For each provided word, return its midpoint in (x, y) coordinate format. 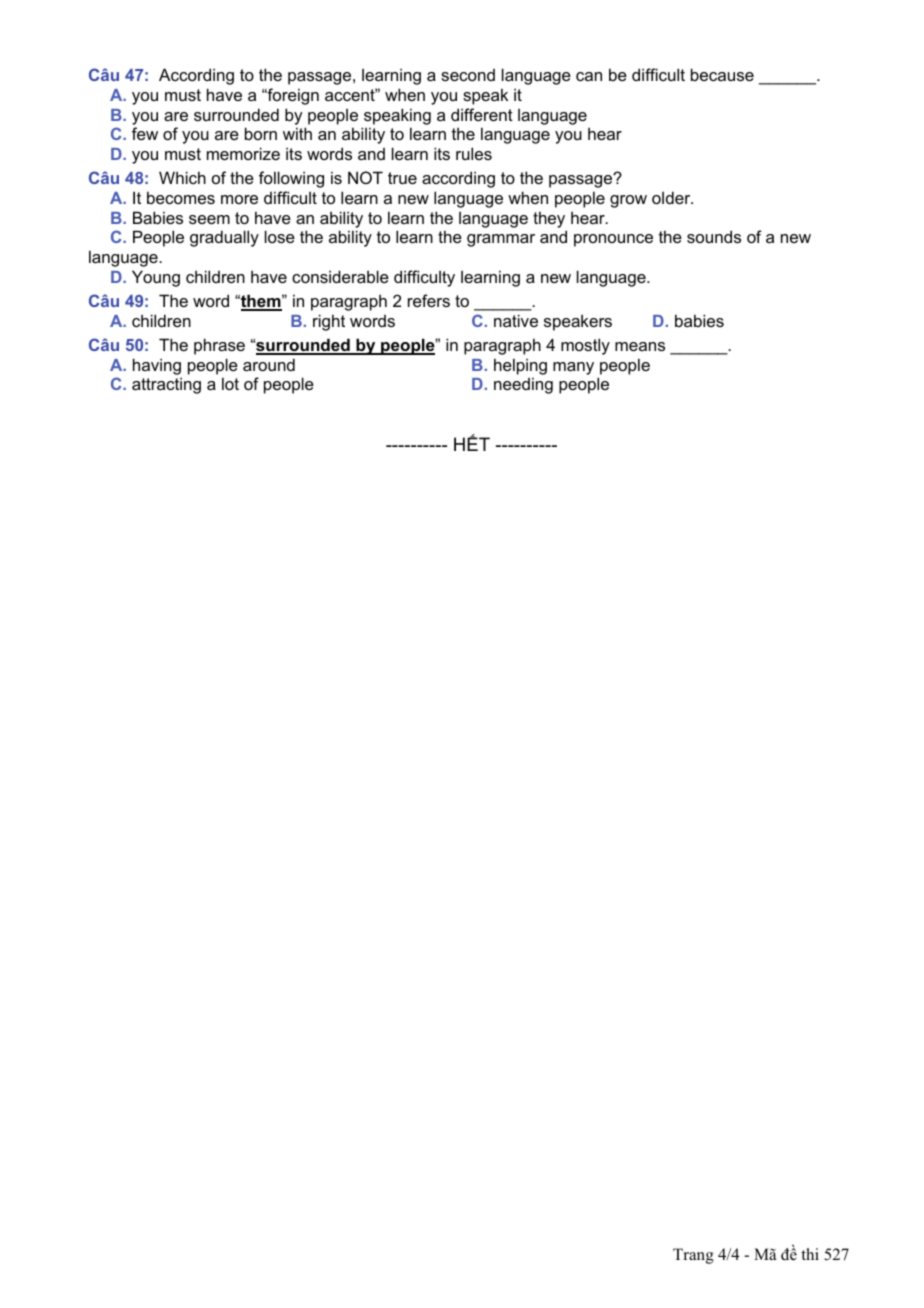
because (722, 74)
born (261, 133)
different (482, 114)
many (573, 368)
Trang (693, 1256)
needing (523, 385)
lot (230, 383)
